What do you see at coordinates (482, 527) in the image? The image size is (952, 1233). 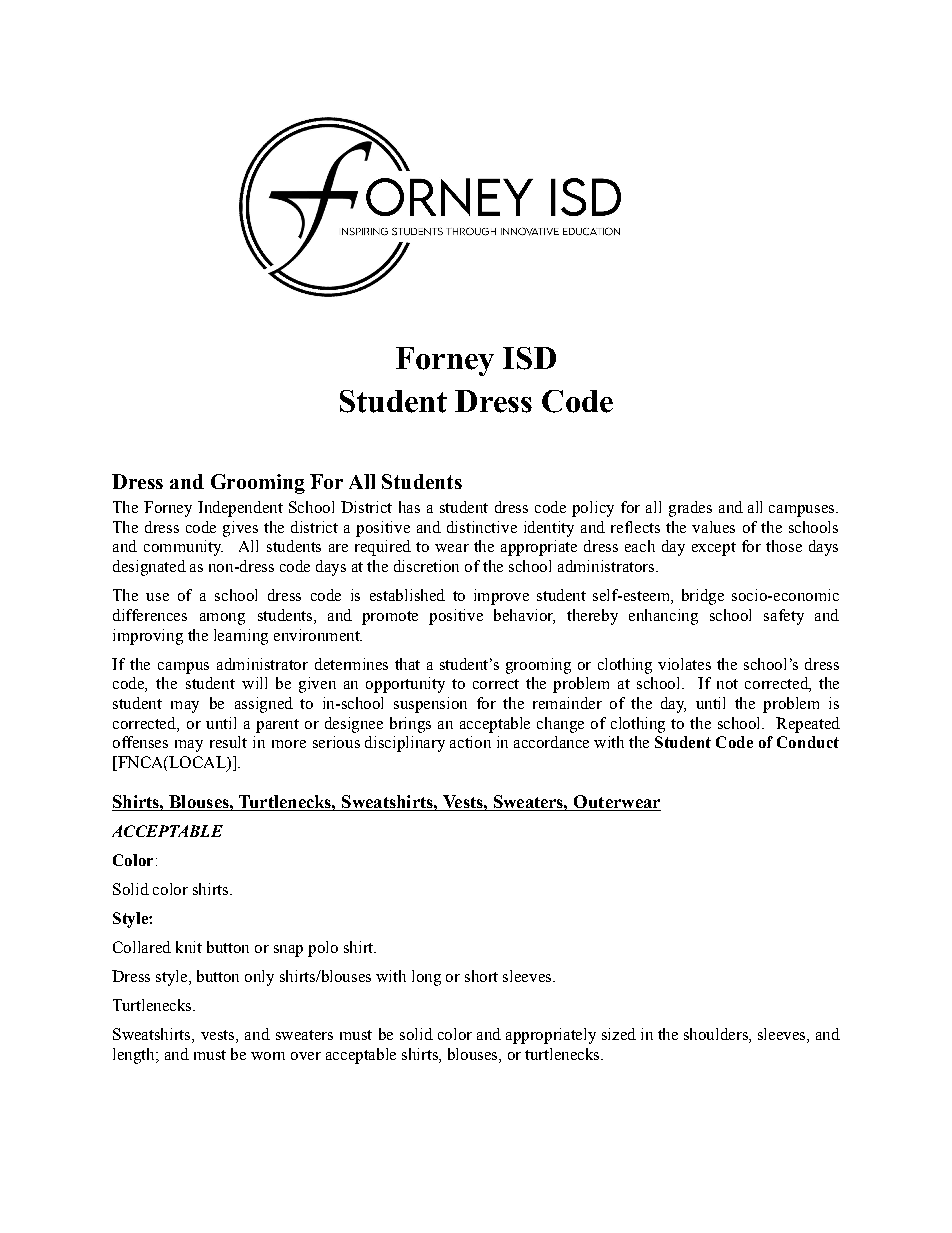 I see `distinctive` at bounding box center [482, 527].
